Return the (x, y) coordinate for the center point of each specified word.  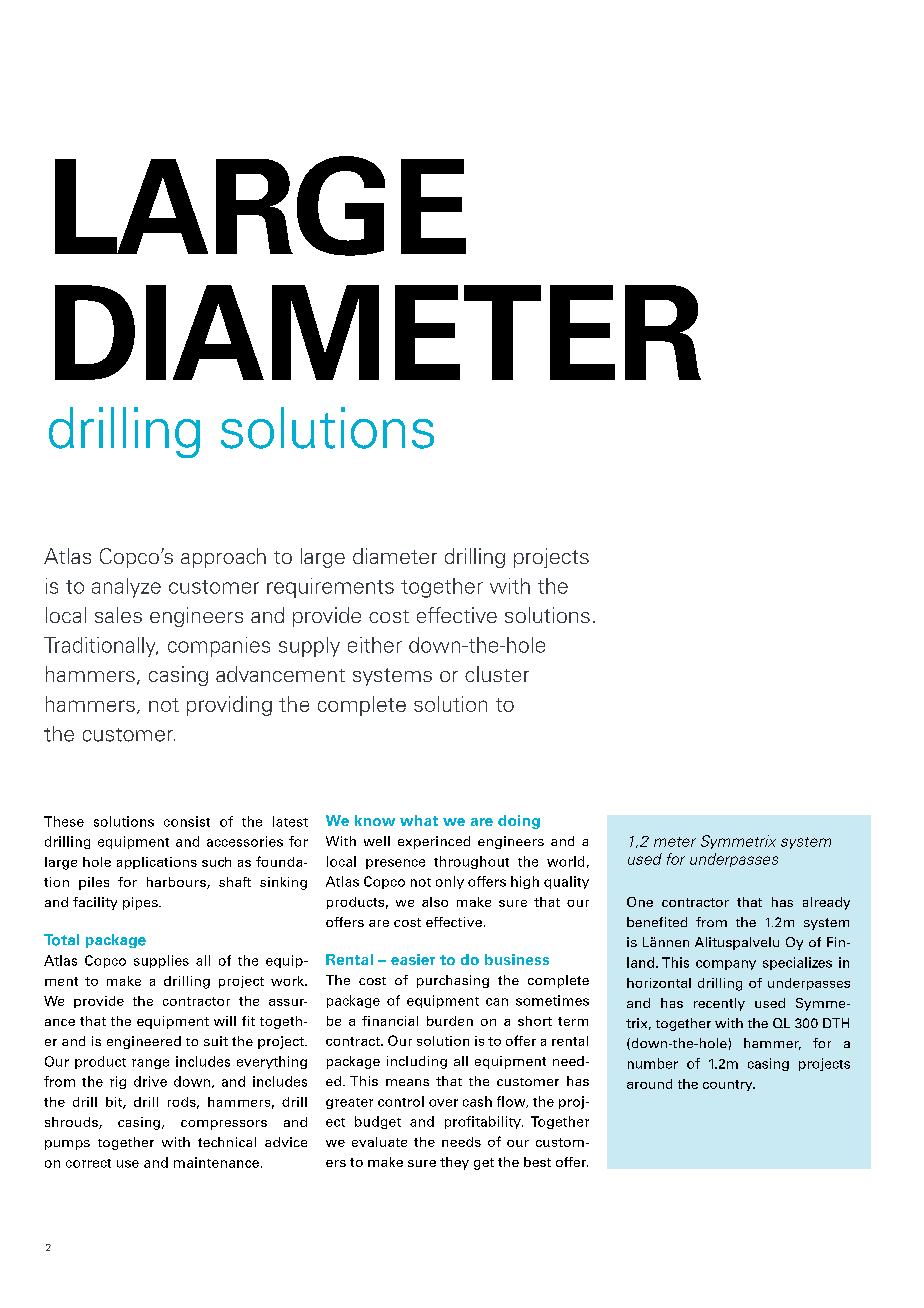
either (375, 645)
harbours (177, 883)
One (640, 902)
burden (450, 1021)
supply (309, 647)
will (225, 1021)
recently (719, 1004)
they (454, 1163)
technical (227, 1142)
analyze (126, 588)
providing (229, 706)
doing (519, 822)
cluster (497, 674)
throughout (471, 862)
